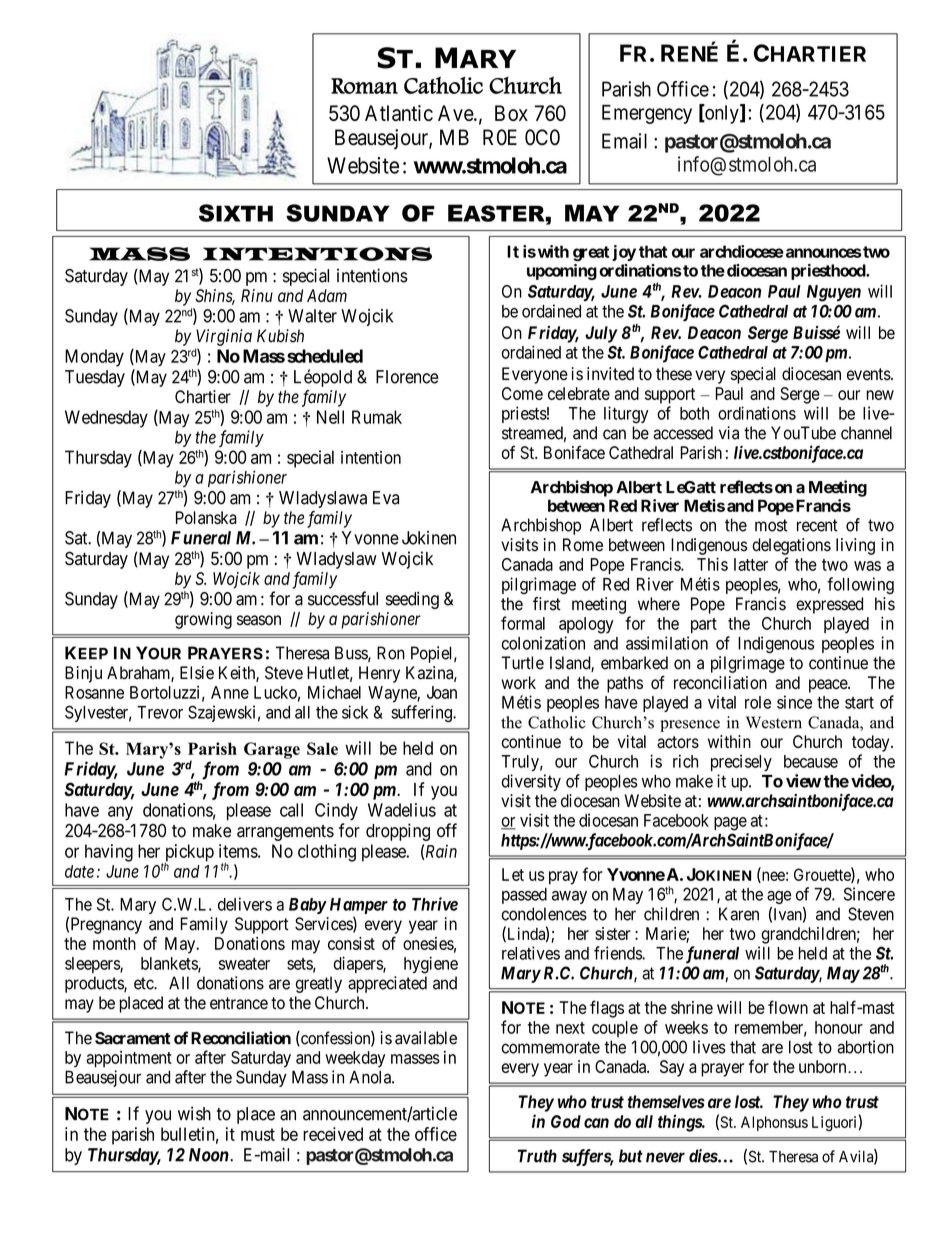 Image resolution: width=952 pixels, height=1233 pixels. I want to click on passed, so click(524, 896).
